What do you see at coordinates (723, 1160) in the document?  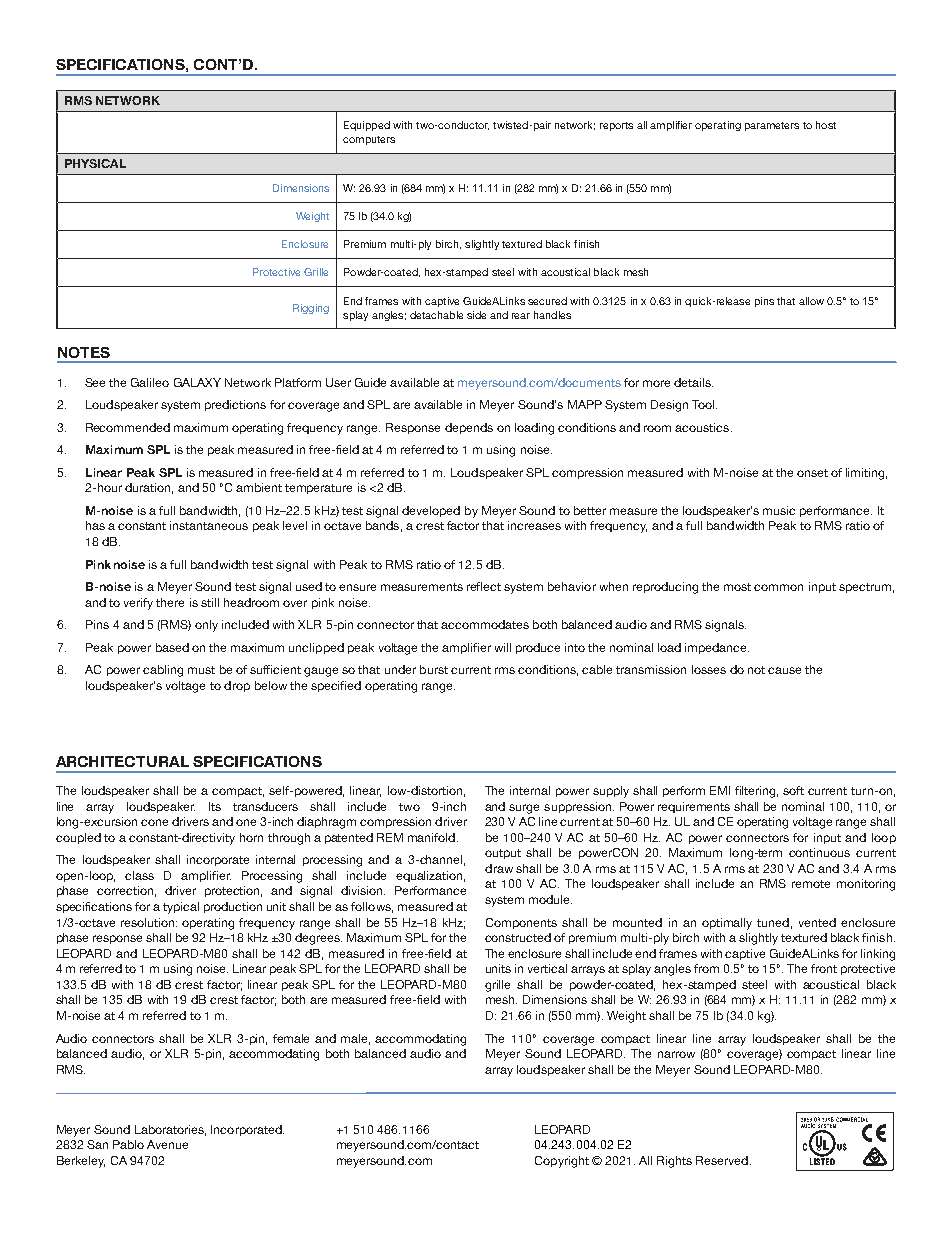 I see `Reserved` at bounding box center [723, 1160].
